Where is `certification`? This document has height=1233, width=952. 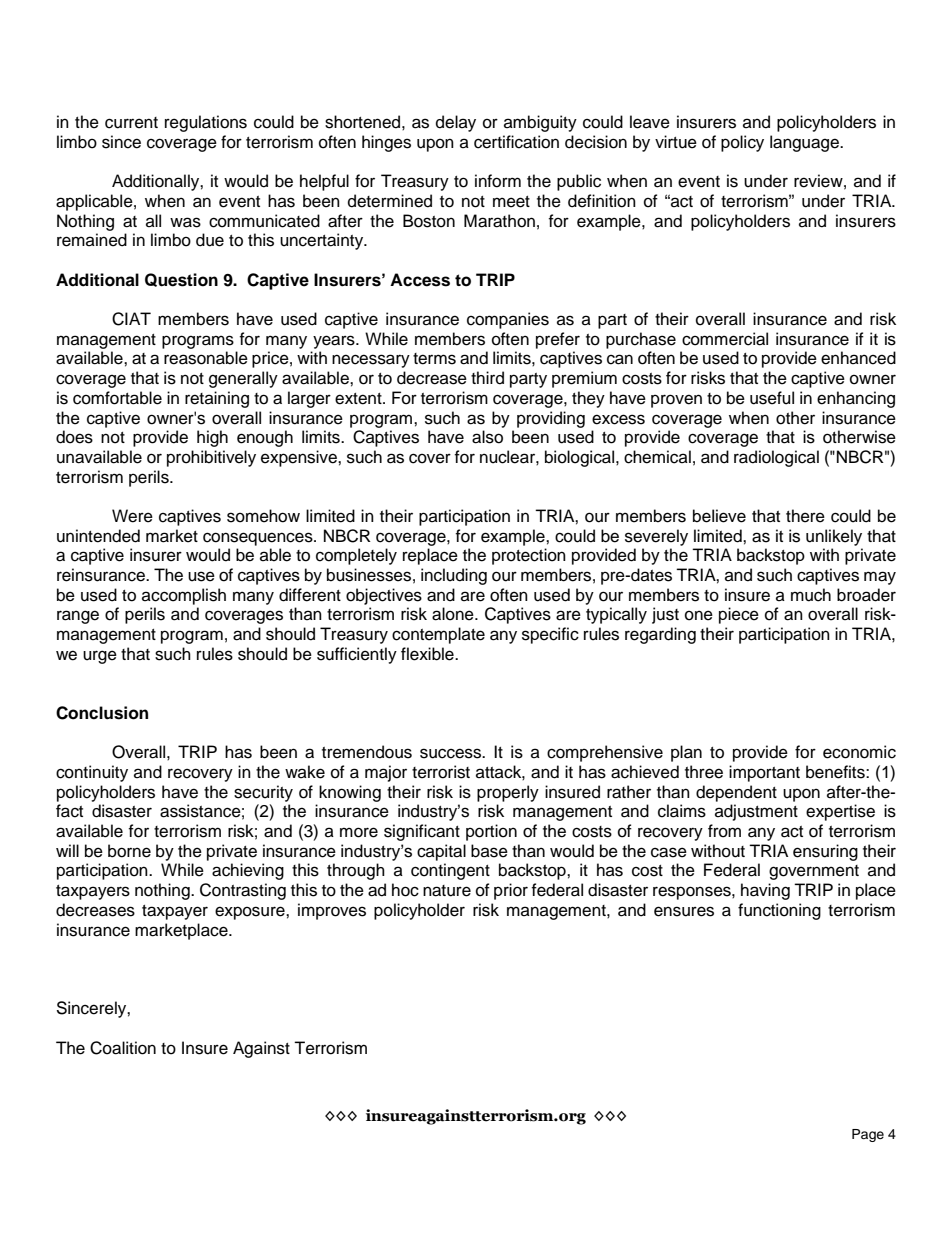 certification is located at coordinates (516, 142).
